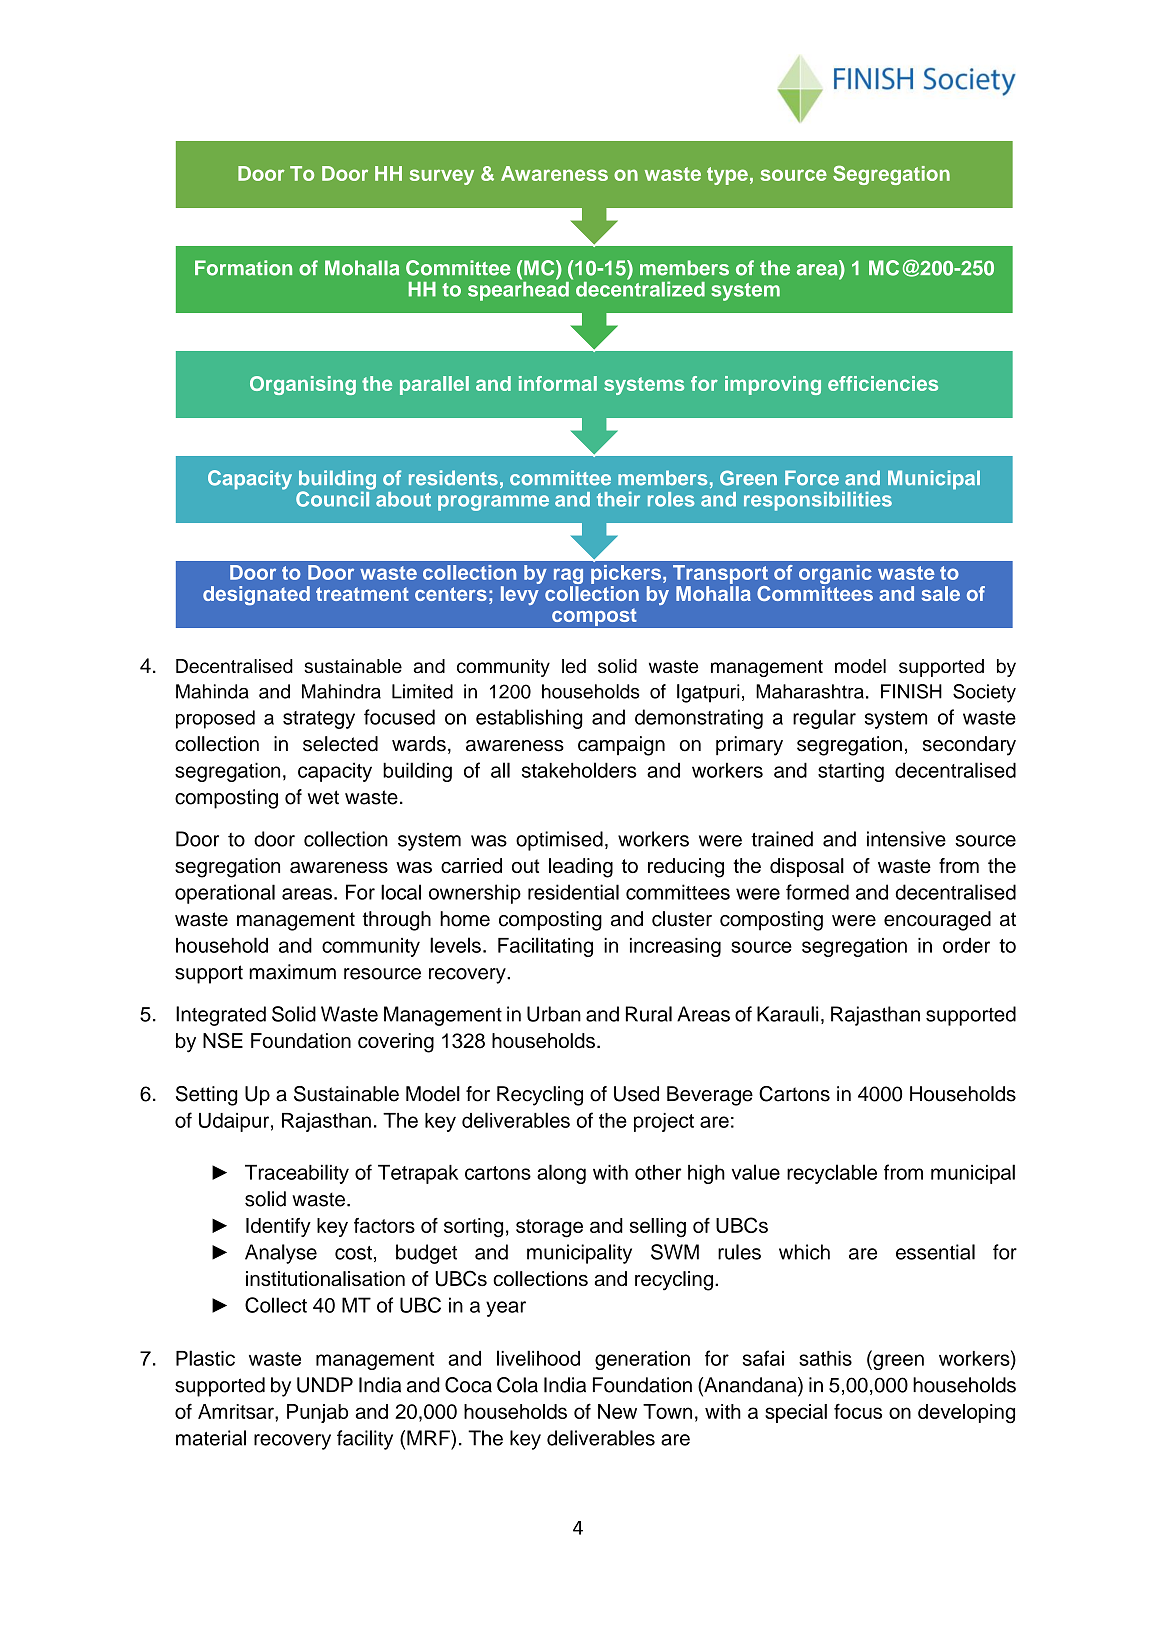 The image size is (1156, 1635). I want to click on decentralized, so click(640, 288).
